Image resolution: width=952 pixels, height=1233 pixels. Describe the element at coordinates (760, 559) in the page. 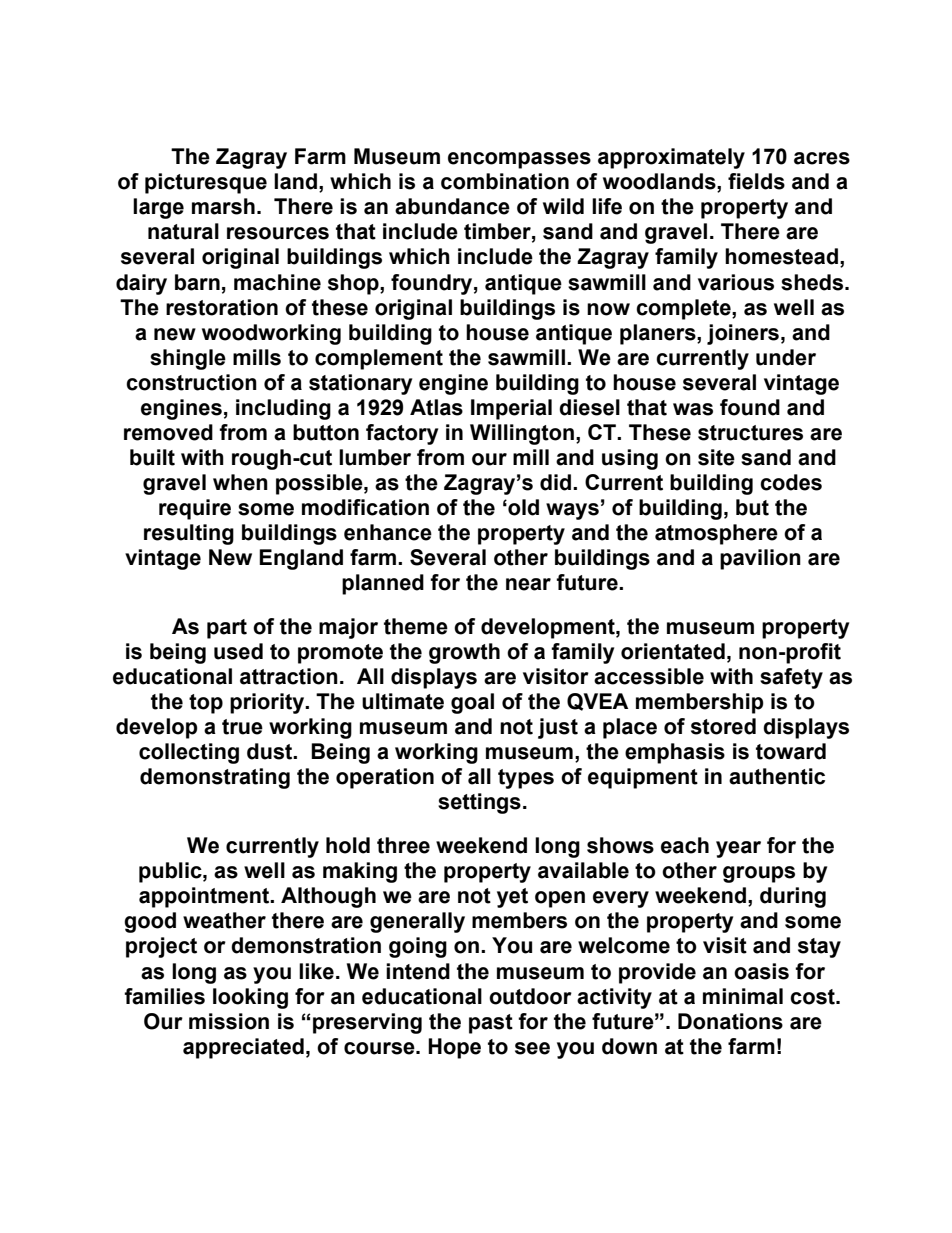

I see `pavilion` at that location.
